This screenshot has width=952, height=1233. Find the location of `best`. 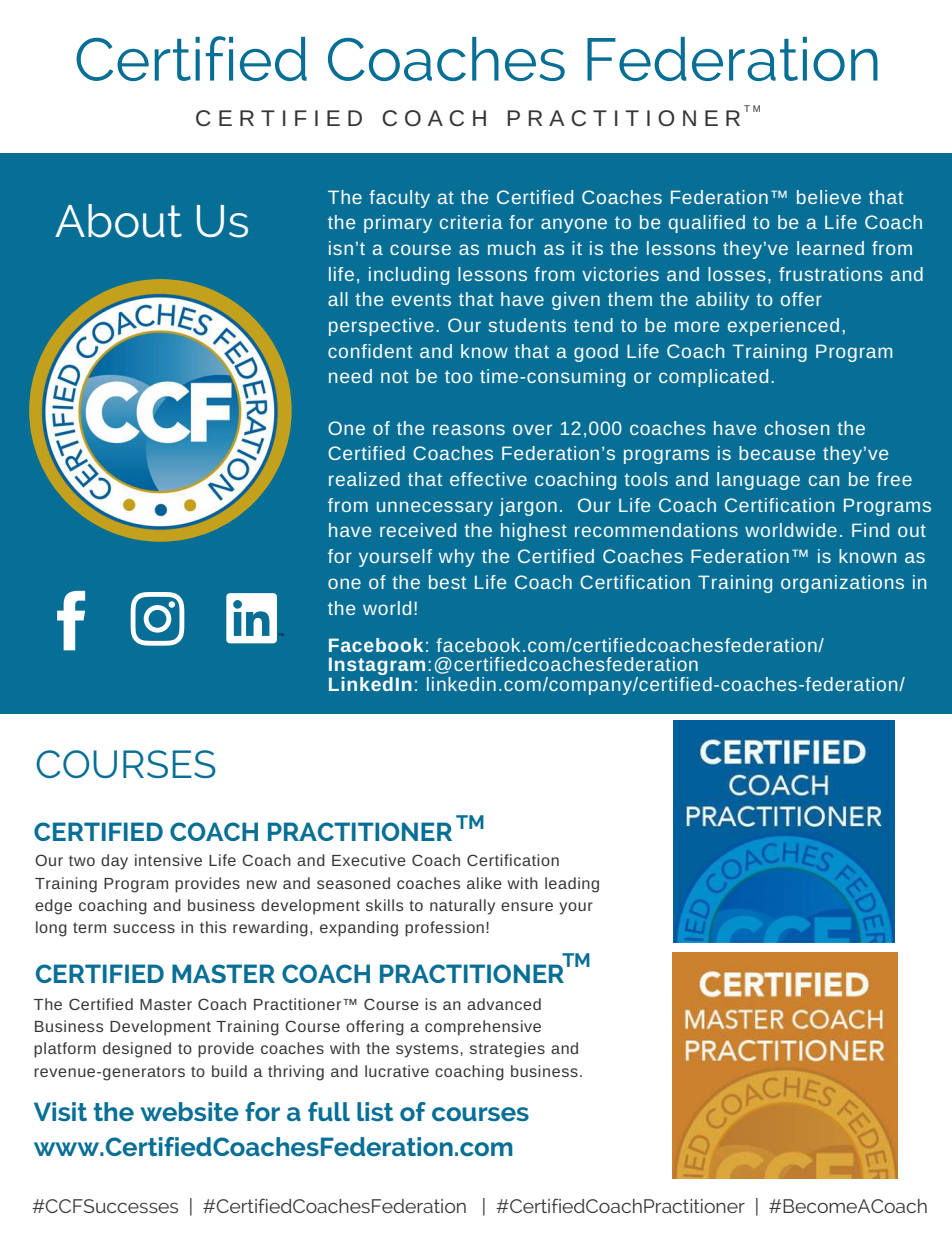

best is located at coordinates (448, 582).
